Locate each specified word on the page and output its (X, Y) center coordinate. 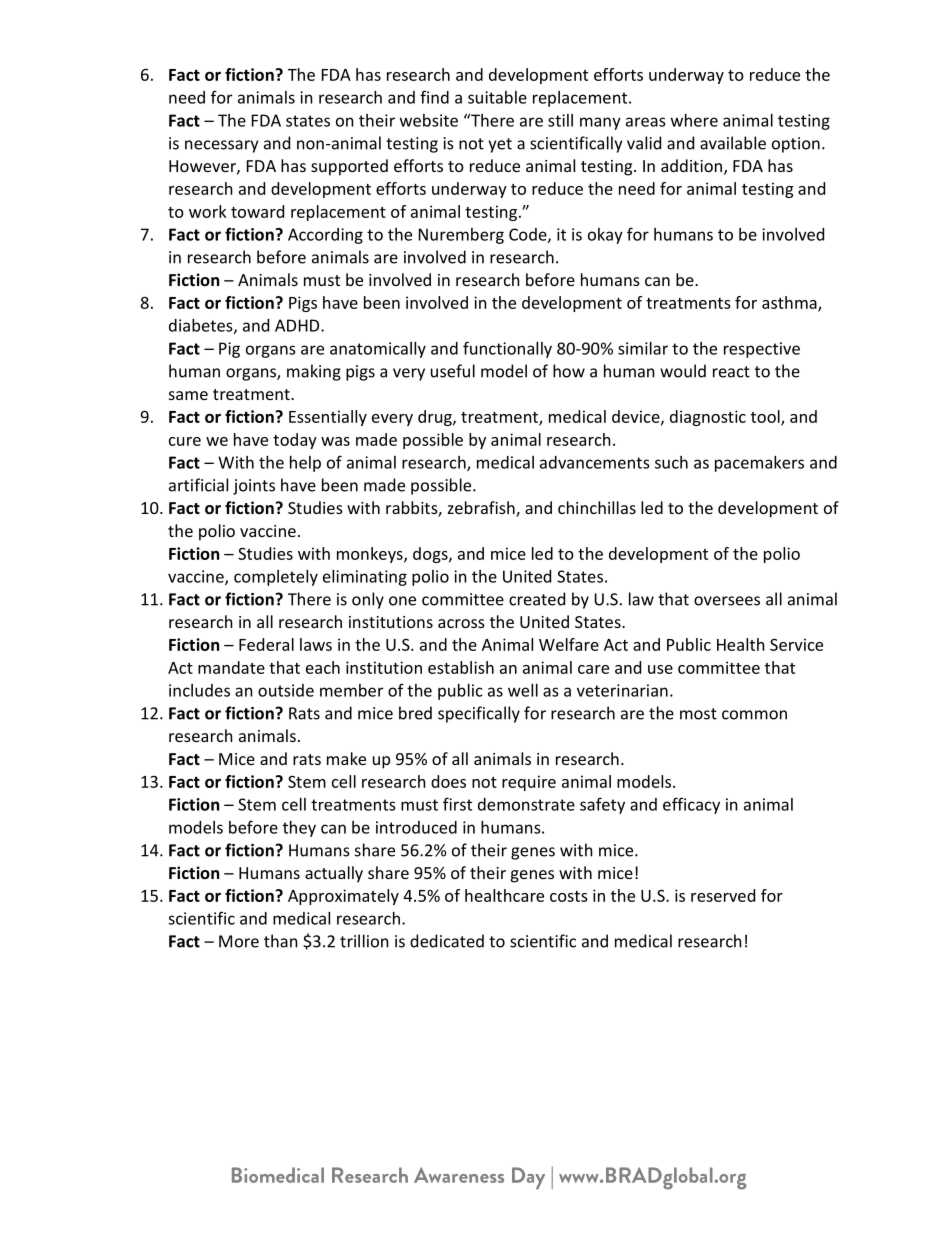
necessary (221, 146)
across (461, 623)
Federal (266, 644)
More (239, 941)
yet (500, 145)
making (314, 372)
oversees (727, 601)
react (731, 372)
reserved (723, 895)
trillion (364, 941)
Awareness (459, 1175)
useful (453, 371)
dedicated (447, 941)
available (733, 143)
